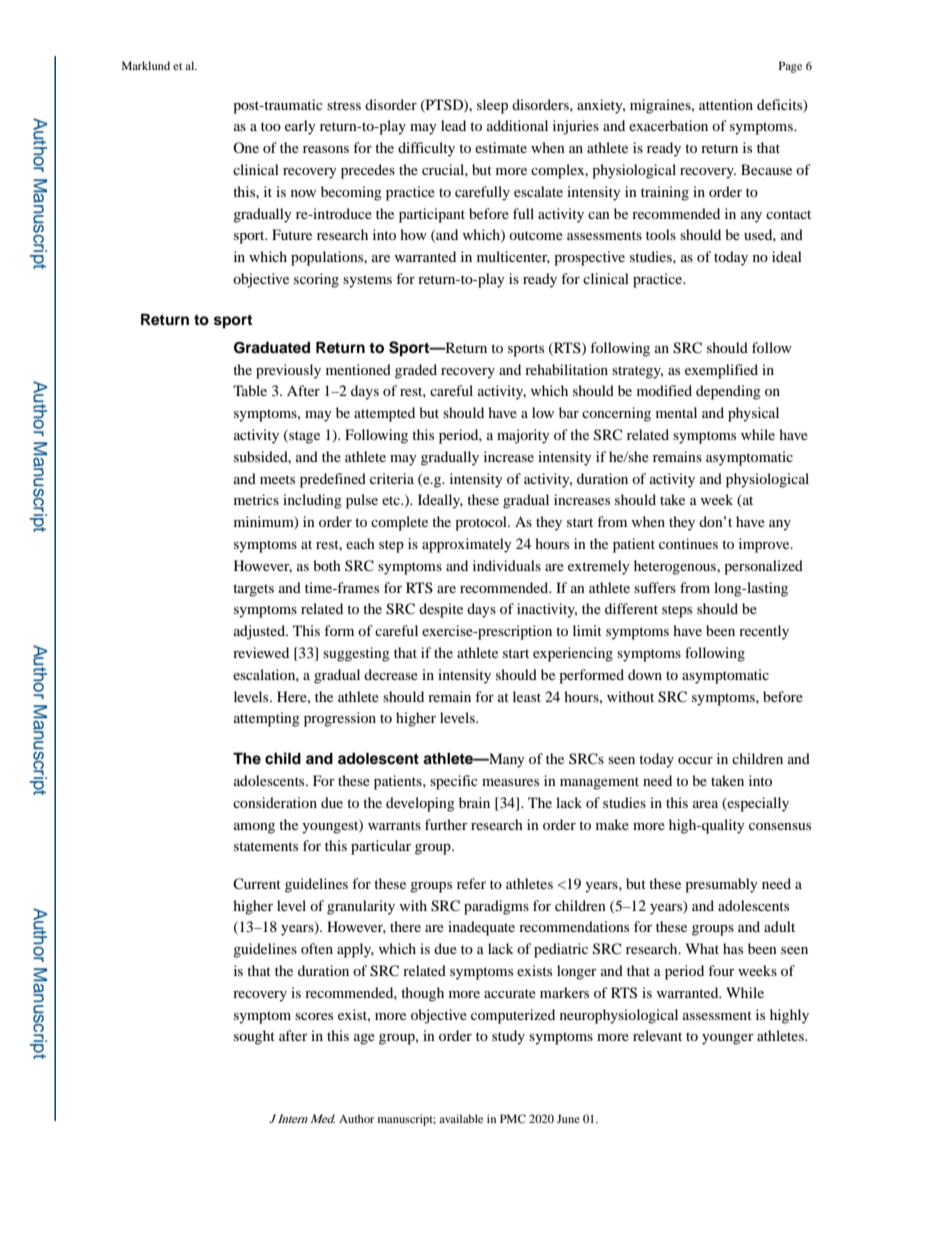  What do you see at coordinates (726, 104) in the page?
I see `attention` at bounding box center [726, 104].
